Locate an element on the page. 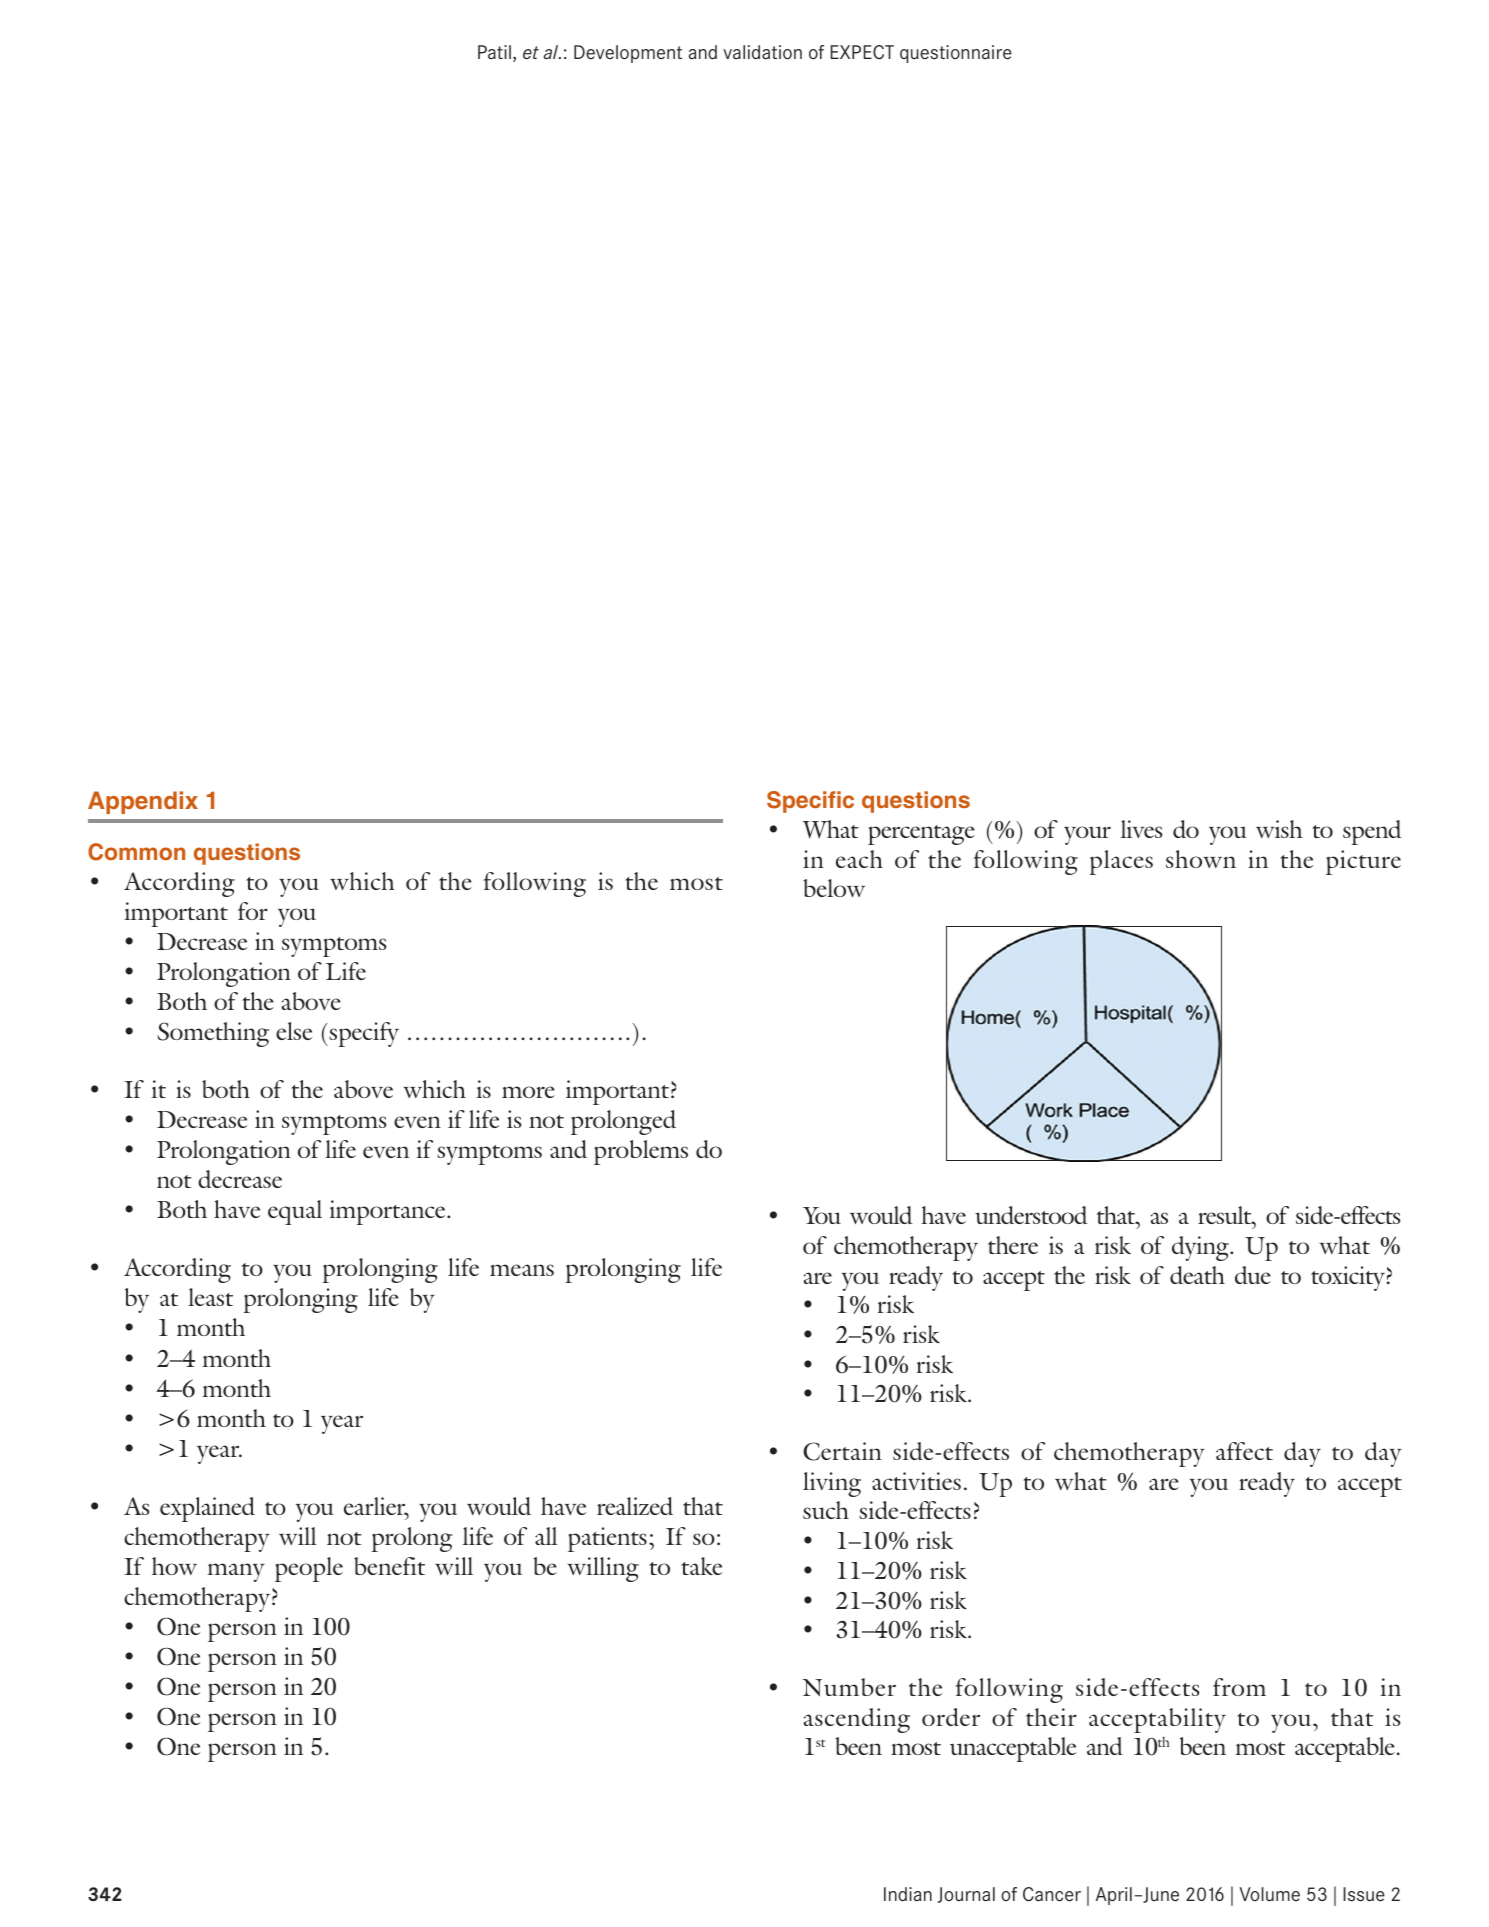 This page has width=1489, height=1927. else is located at coordinates (294, 1031).
